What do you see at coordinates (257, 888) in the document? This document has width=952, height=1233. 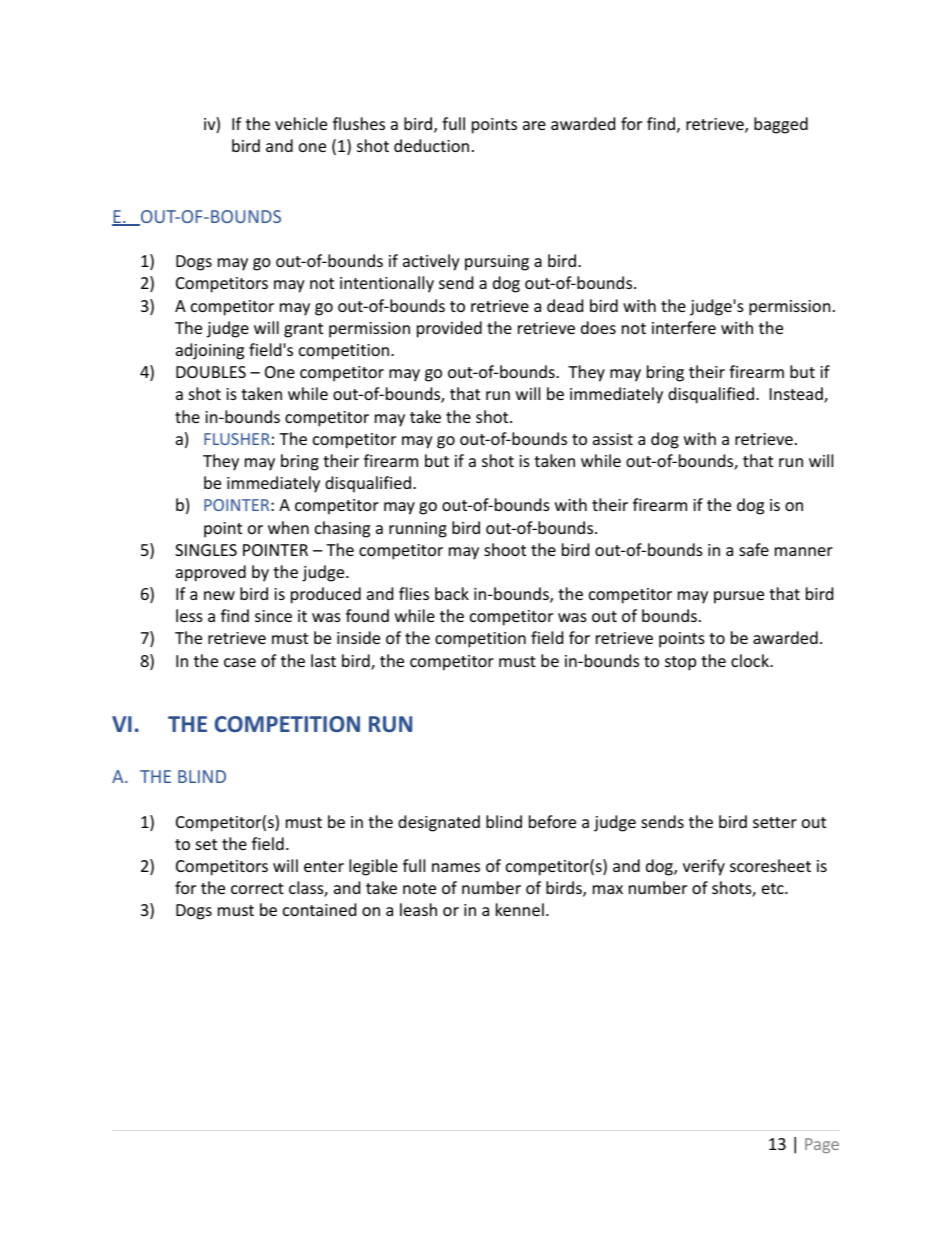 I see `correct` at bounding box center [257, 888].
